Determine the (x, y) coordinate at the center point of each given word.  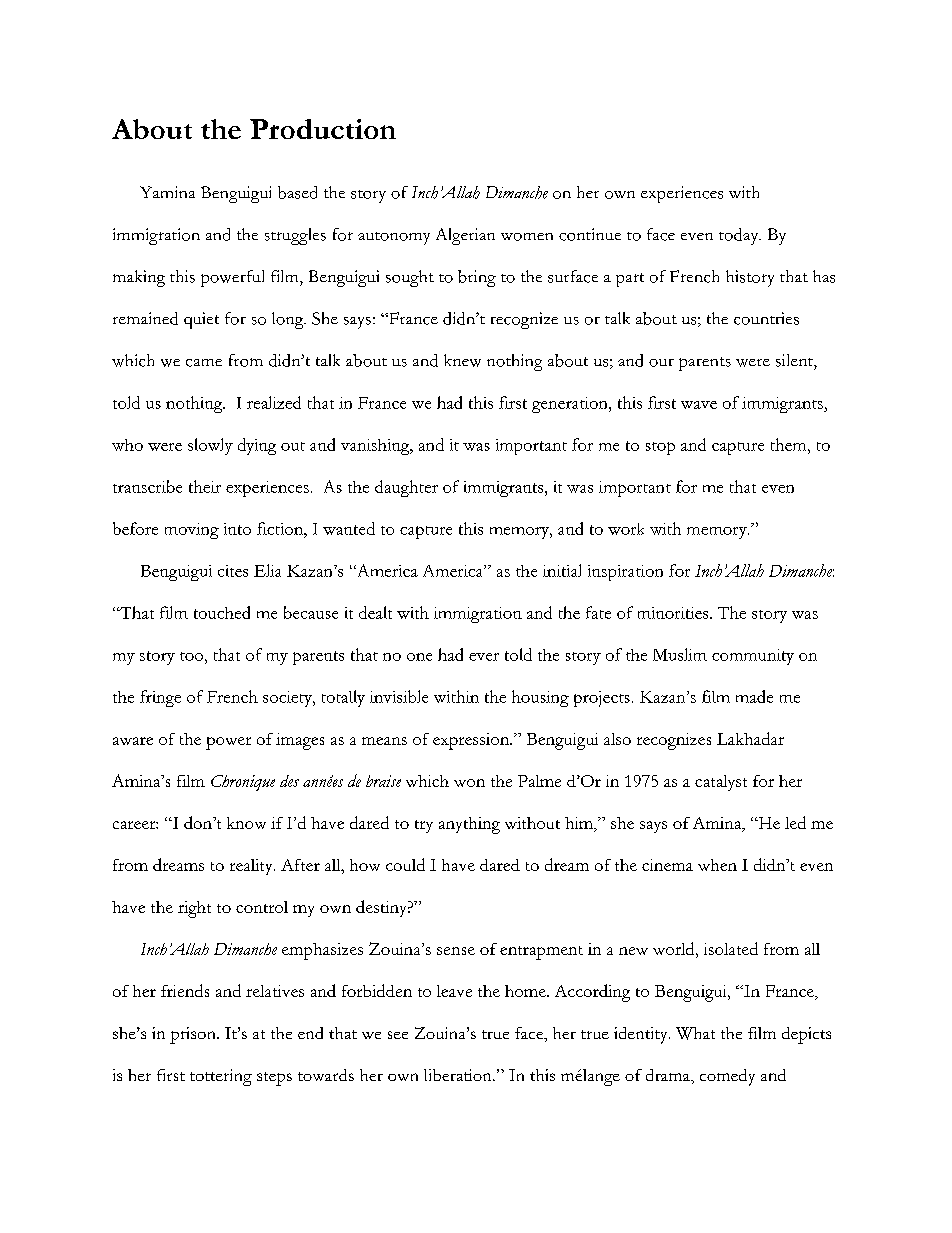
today (740, 236)
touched (222, 612)
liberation (459, 1075)
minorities (674, 613)
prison (194, 1035)
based (297, 192)
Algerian (465, 236)
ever (484, 657)
